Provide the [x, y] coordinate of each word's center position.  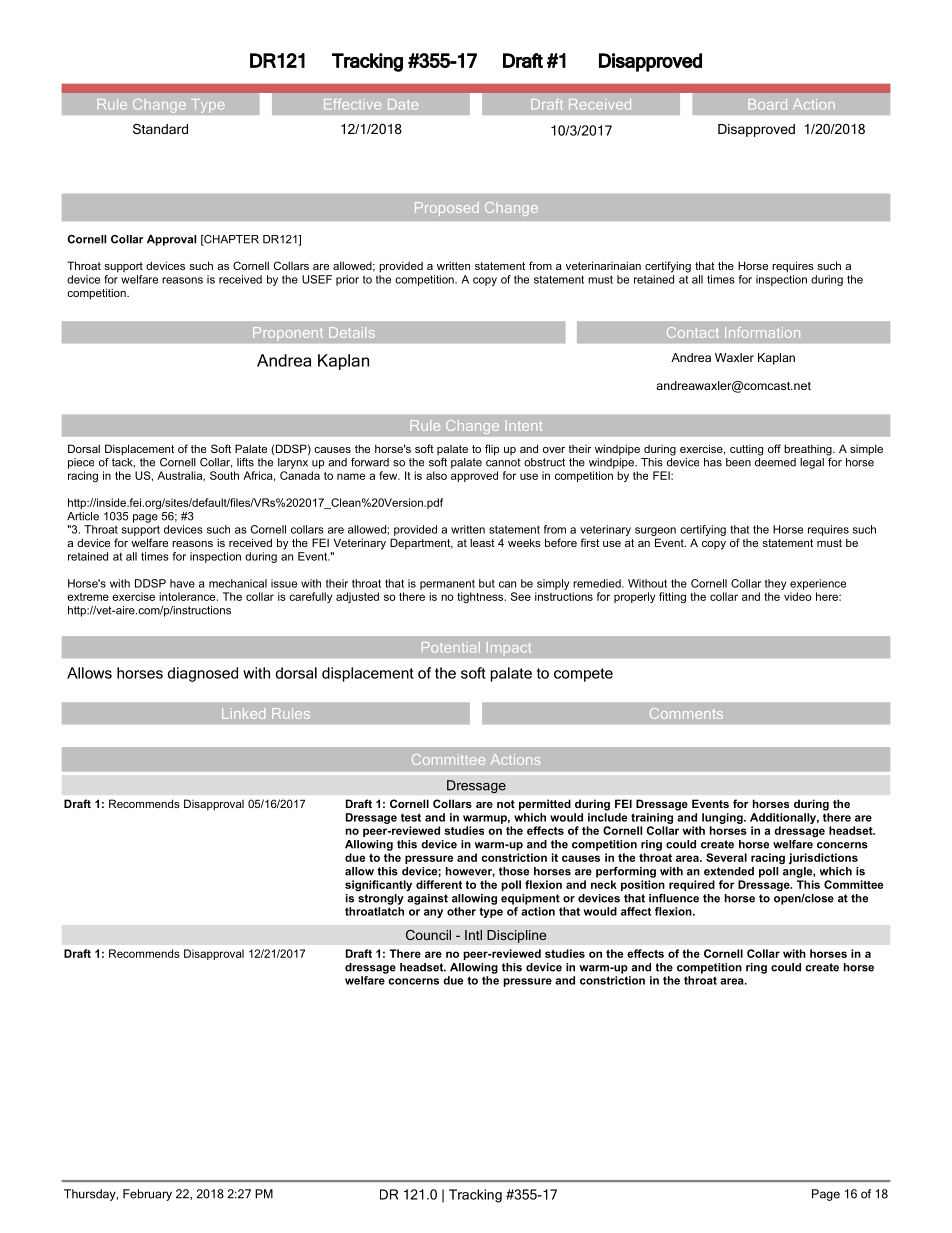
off [774, 448]
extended [729, 871]
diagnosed [203, 674]
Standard [160, 129]
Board [768, 104]
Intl [473, 935]
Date [403, 104]
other [461, 911]
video [798, 596]
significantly [378, 885]
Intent [524, 425]
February [147, 1195]
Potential [451, 647]
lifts [245, 462]
